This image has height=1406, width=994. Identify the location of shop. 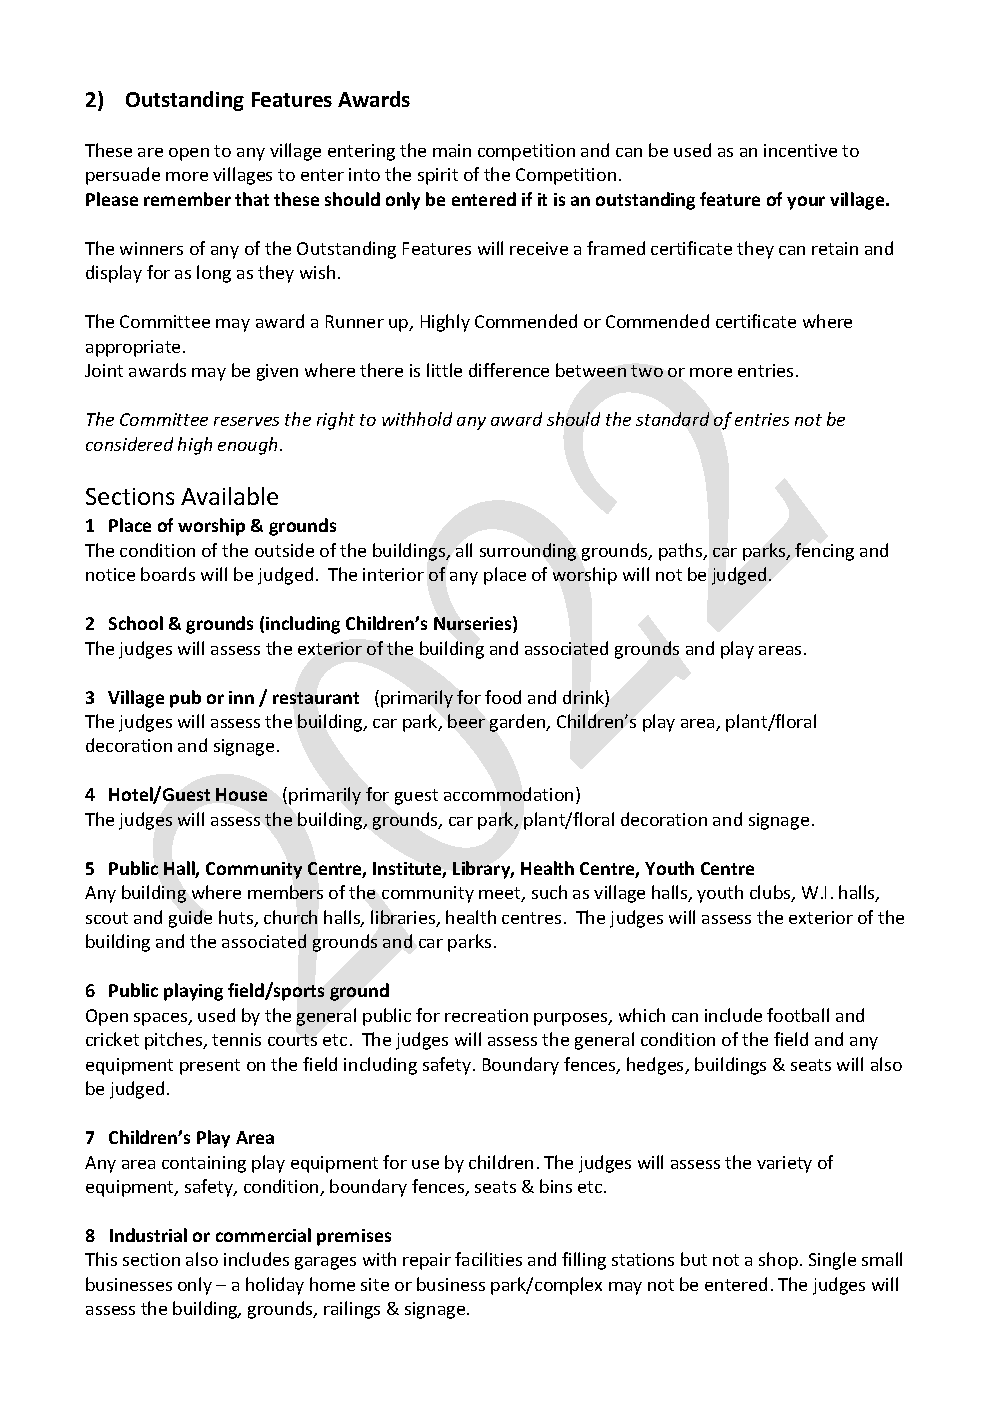
(778, 1261).
